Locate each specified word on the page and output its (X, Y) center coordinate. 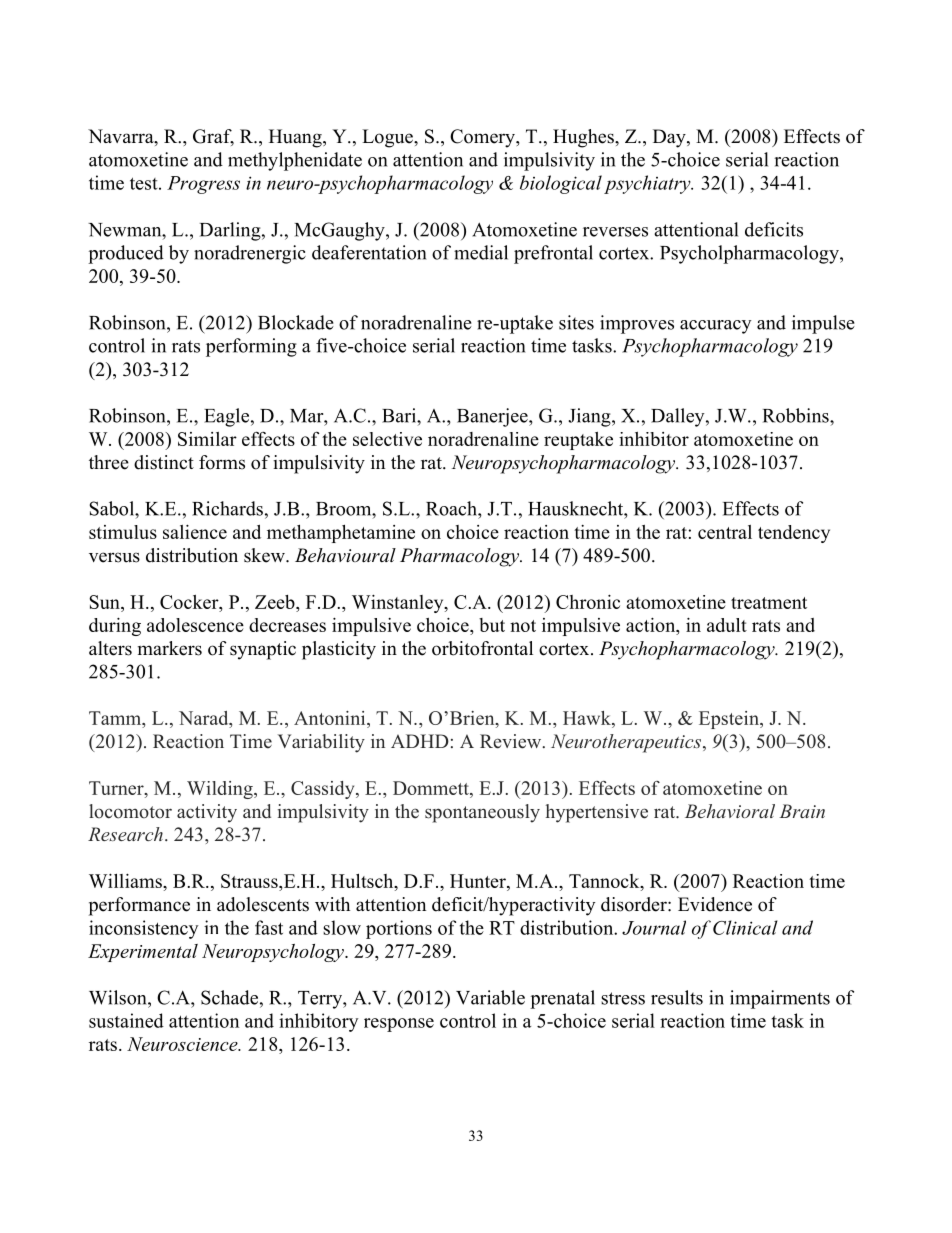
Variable (490, 997)
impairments (780, 999)
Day (670, 138)
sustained (126, 1020)
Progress (203, 185)
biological (561, 184)
